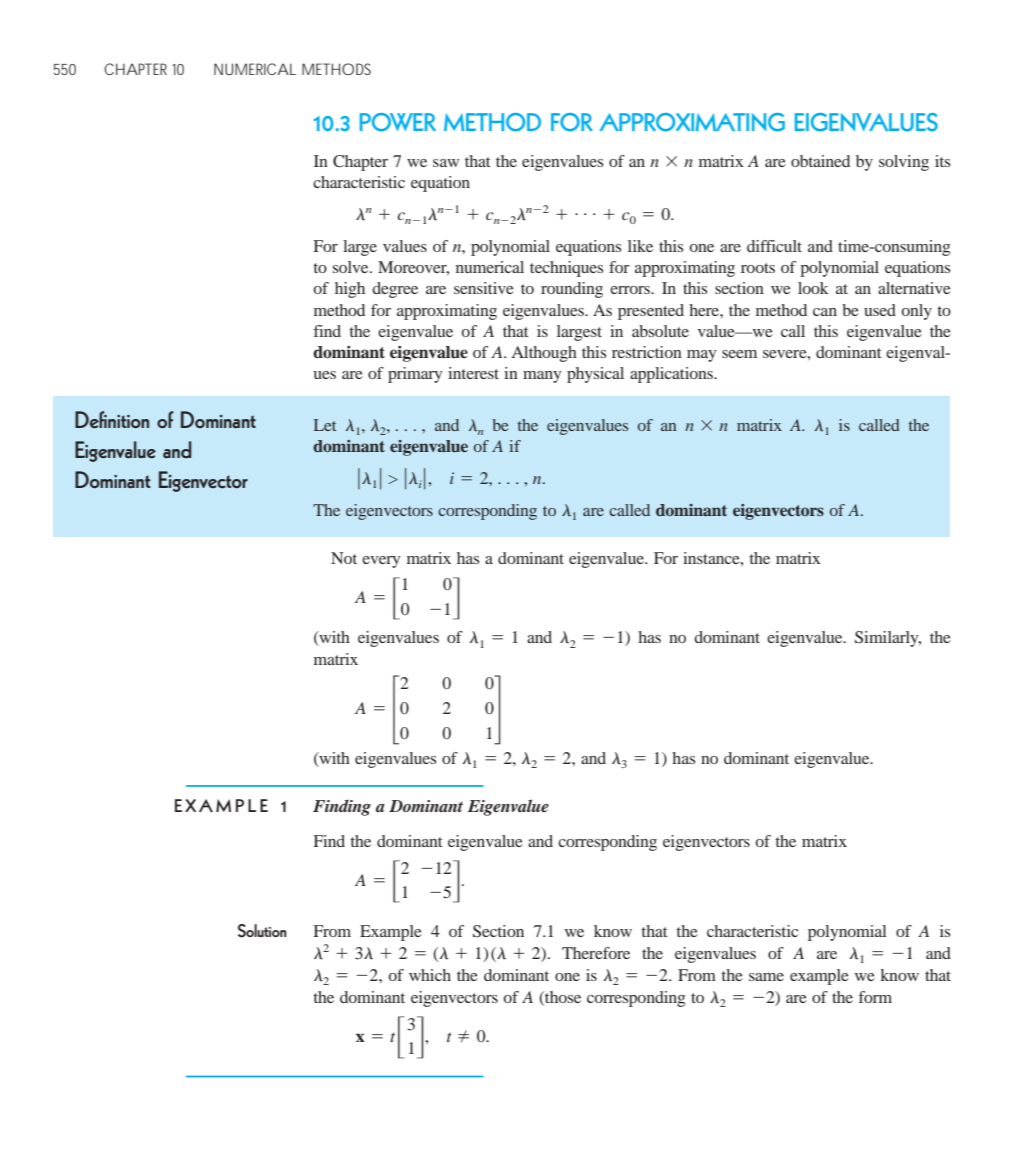 This screenshot has width=1036, height=1164. What do you see at coordinates (398, 122) in the screenshot?
I see `POWER` at bounding box center [398, 122].
